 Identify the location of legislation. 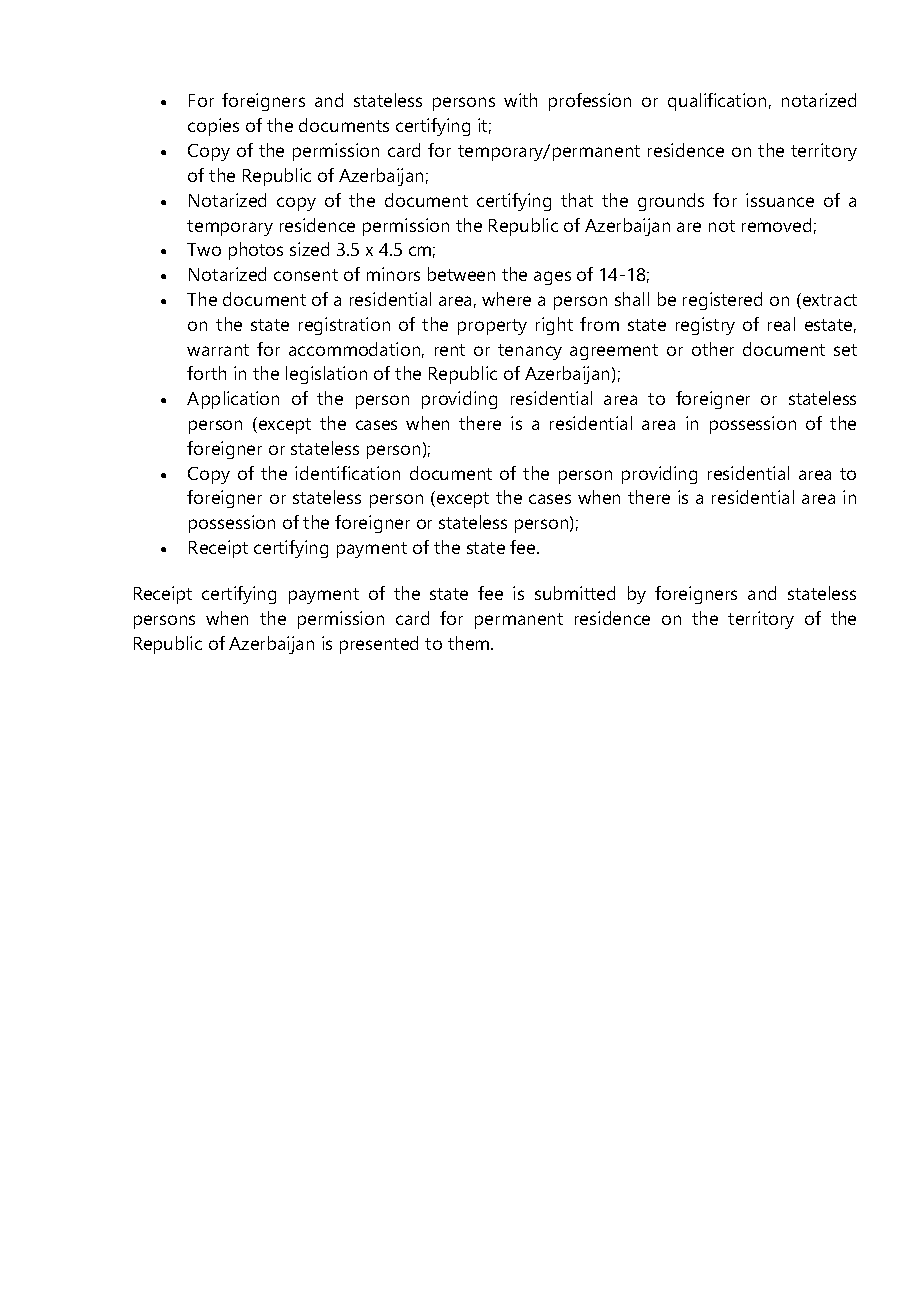
(326, 375).
